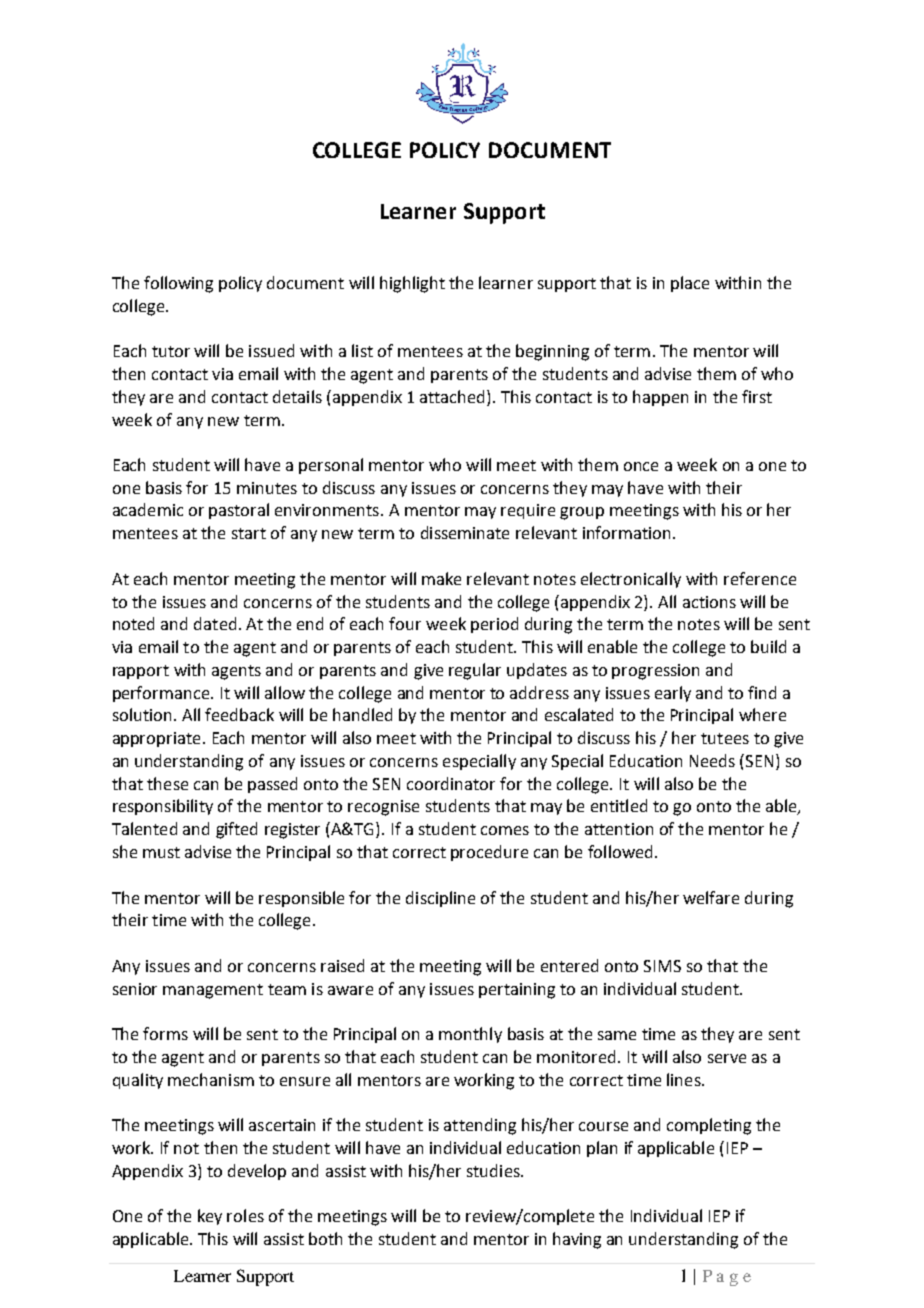 This screenshot has height=1308, width=924. What do you see at coordinates (210, 1217) in the screenshot?
I see `key` at bounding box center [210, 1217].
